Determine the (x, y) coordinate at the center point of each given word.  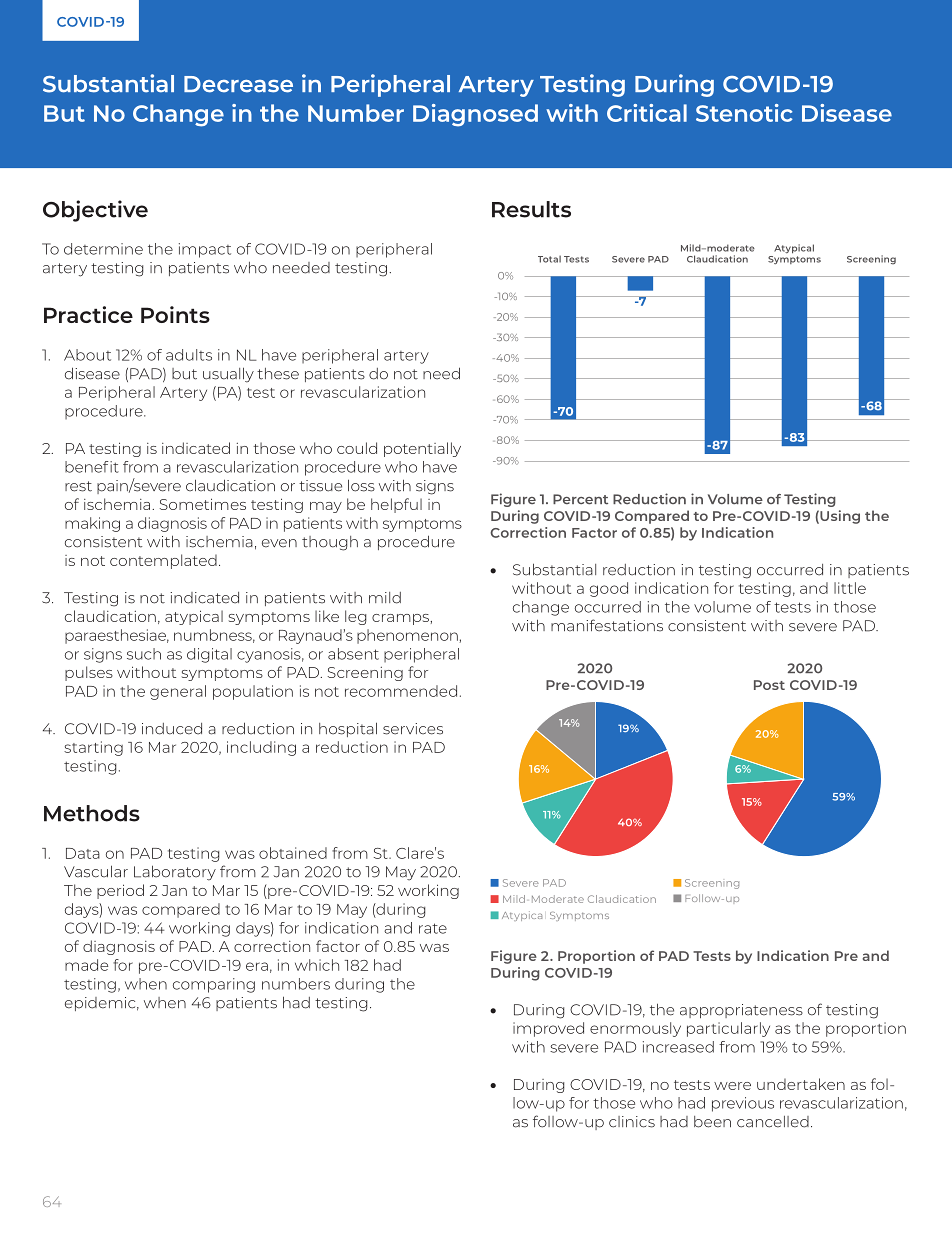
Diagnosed (475, 115)
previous (743, 1104)
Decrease (238, 84)
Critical (647, 113)
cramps (401, 619)
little (850, 588)
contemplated (163, 561)
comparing (214, 985)
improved (548, 1029)
